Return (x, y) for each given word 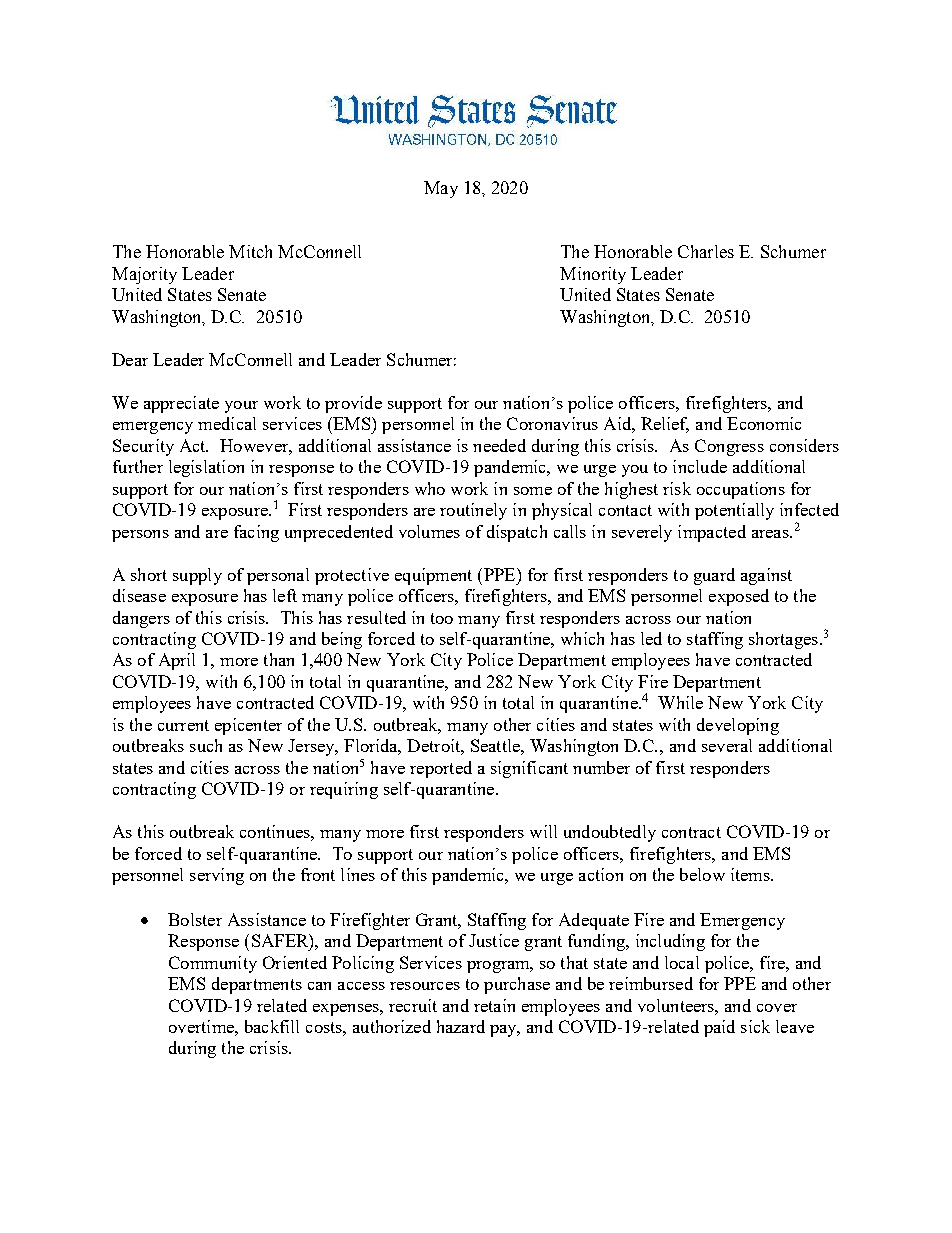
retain (494, 1005)
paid (719, 1028)
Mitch (250, 251)
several (727, 745)
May (441, 189)
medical (227, 423)
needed (499, 445)
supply (197, 576)
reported (441, 769)
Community (213, 964)
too (442, 618)
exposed (739, 597)
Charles (706, 251)
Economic (764, 423)
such (206, 745)
